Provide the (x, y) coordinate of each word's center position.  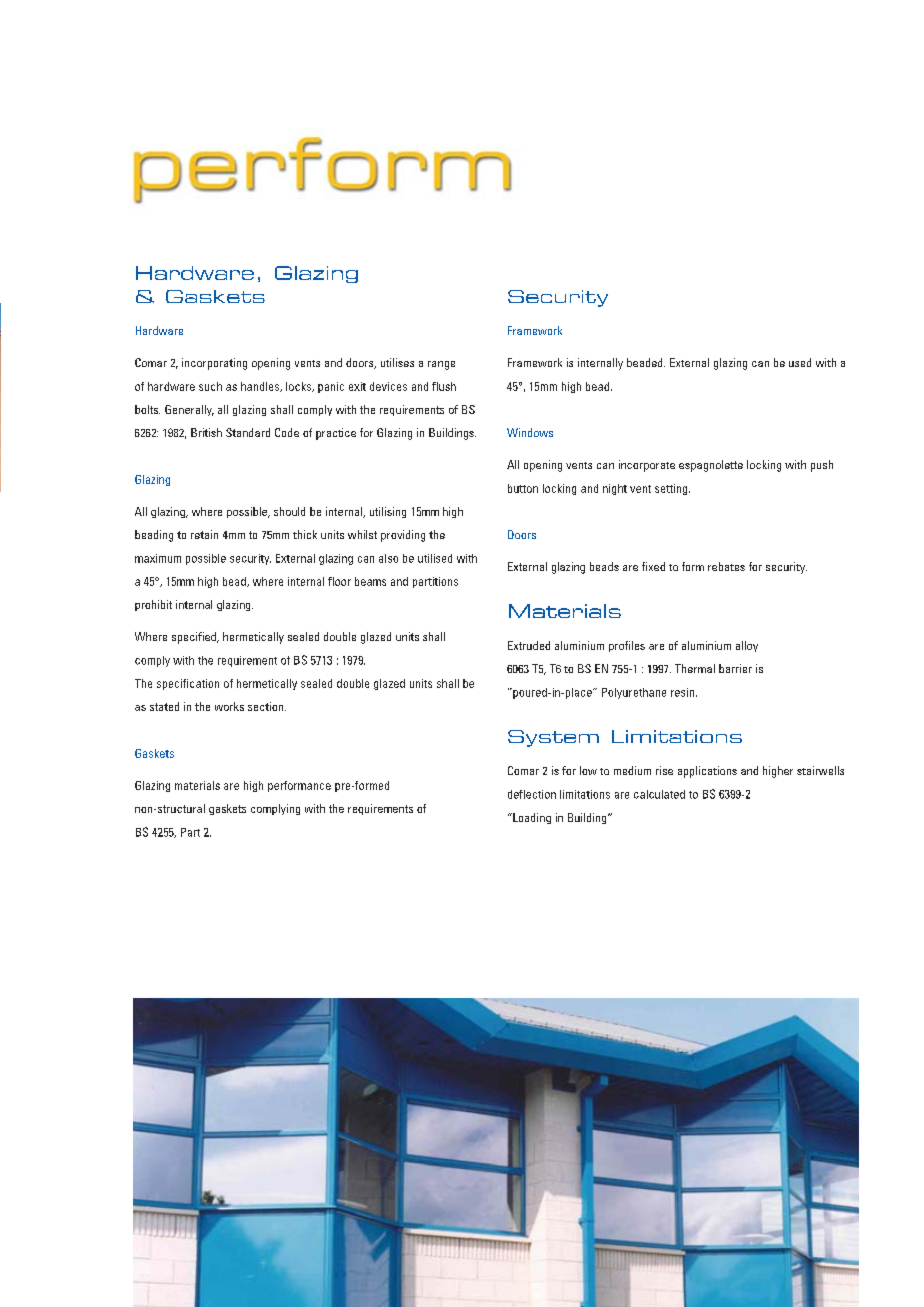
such (210, 386)
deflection (532, 794)
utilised (435, 558)
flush (444, 386)
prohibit (153, 605)
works (229, 706)
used (800, 362)
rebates (726, 566)
